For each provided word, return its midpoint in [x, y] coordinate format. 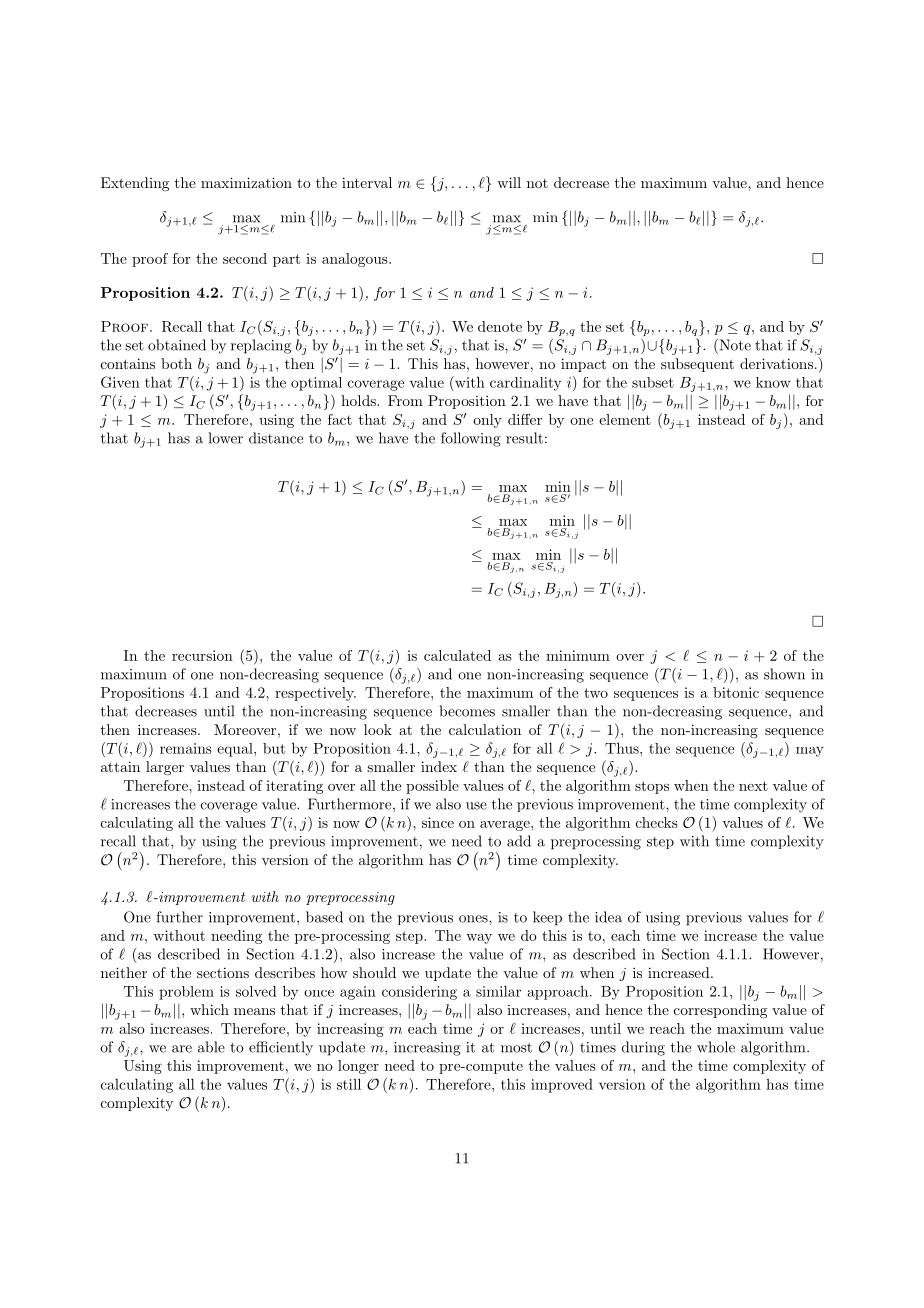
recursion [202, 655]
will [509, 182]
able [211, 1047]
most [516, 1048]
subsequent [697, 365]
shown [784, 674]
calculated [457, 655]
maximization [246, 182]
